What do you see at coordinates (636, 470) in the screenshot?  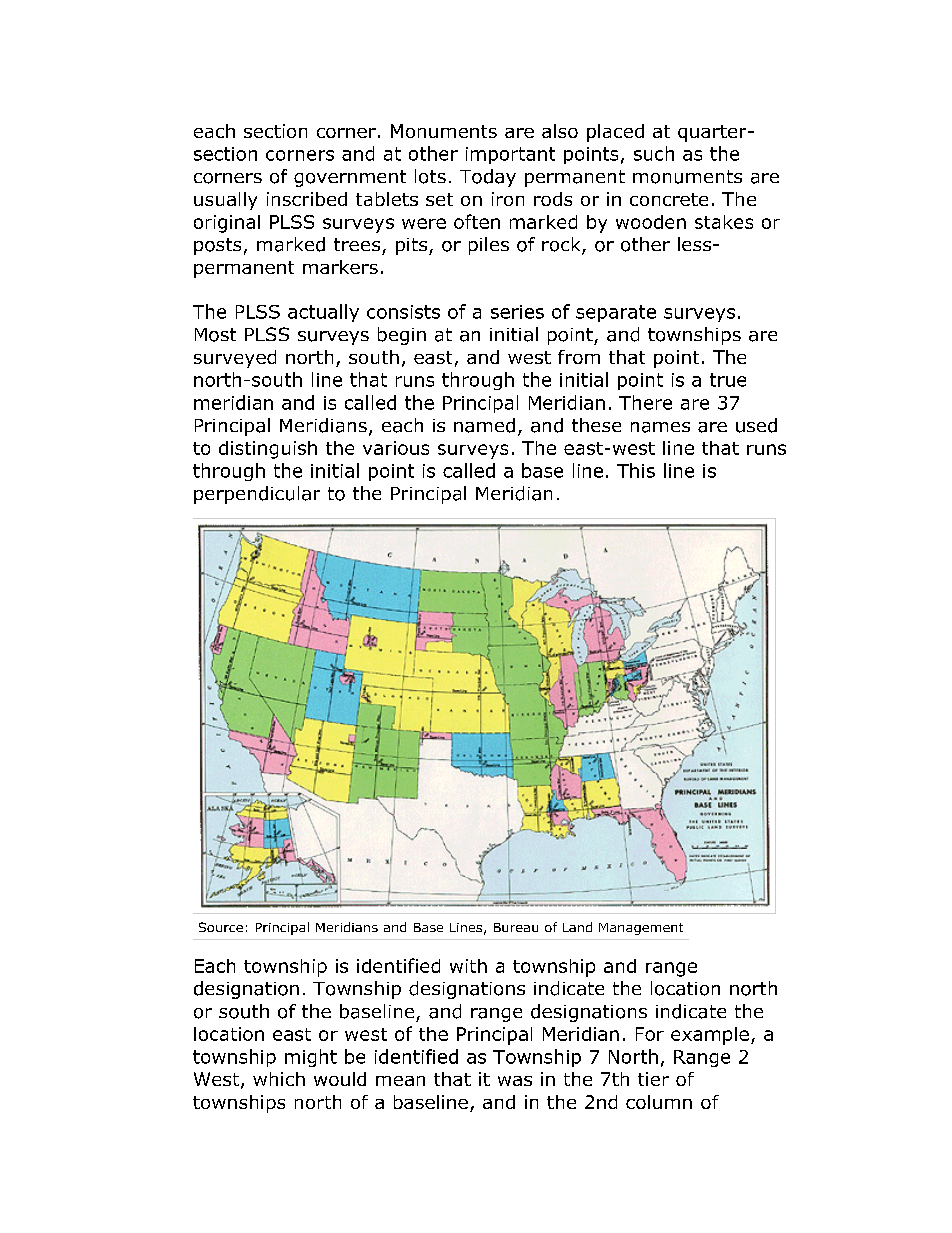 I see `This` at bounding box center [636, 470].
